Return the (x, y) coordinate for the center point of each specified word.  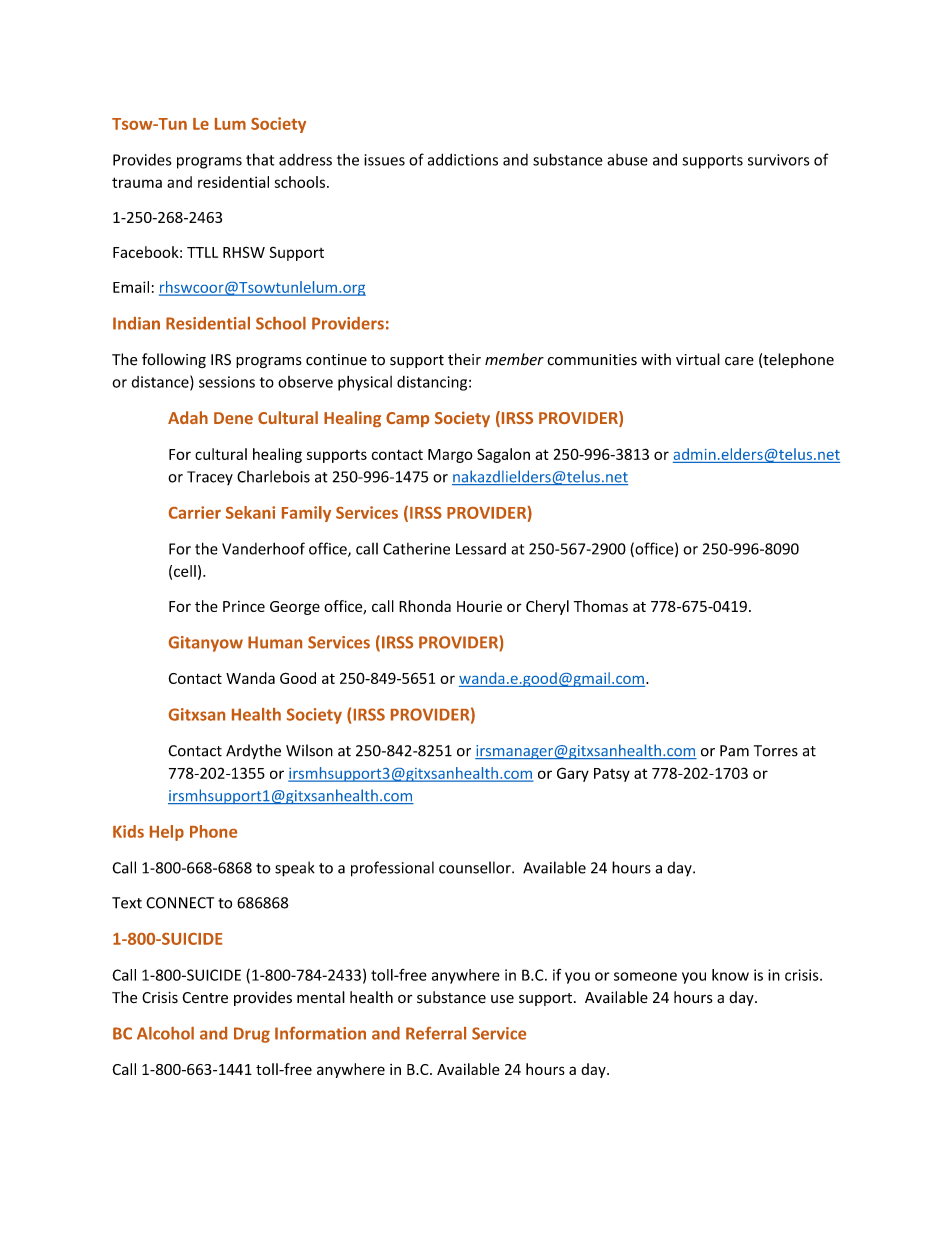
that (260, 159)
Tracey (210, 478)
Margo (450, 456)
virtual (698, 359)
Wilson (309, 750)
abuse (627, 160)
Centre (205, 997)
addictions (463, 159)
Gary (573, 774)
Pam (734, 751)
